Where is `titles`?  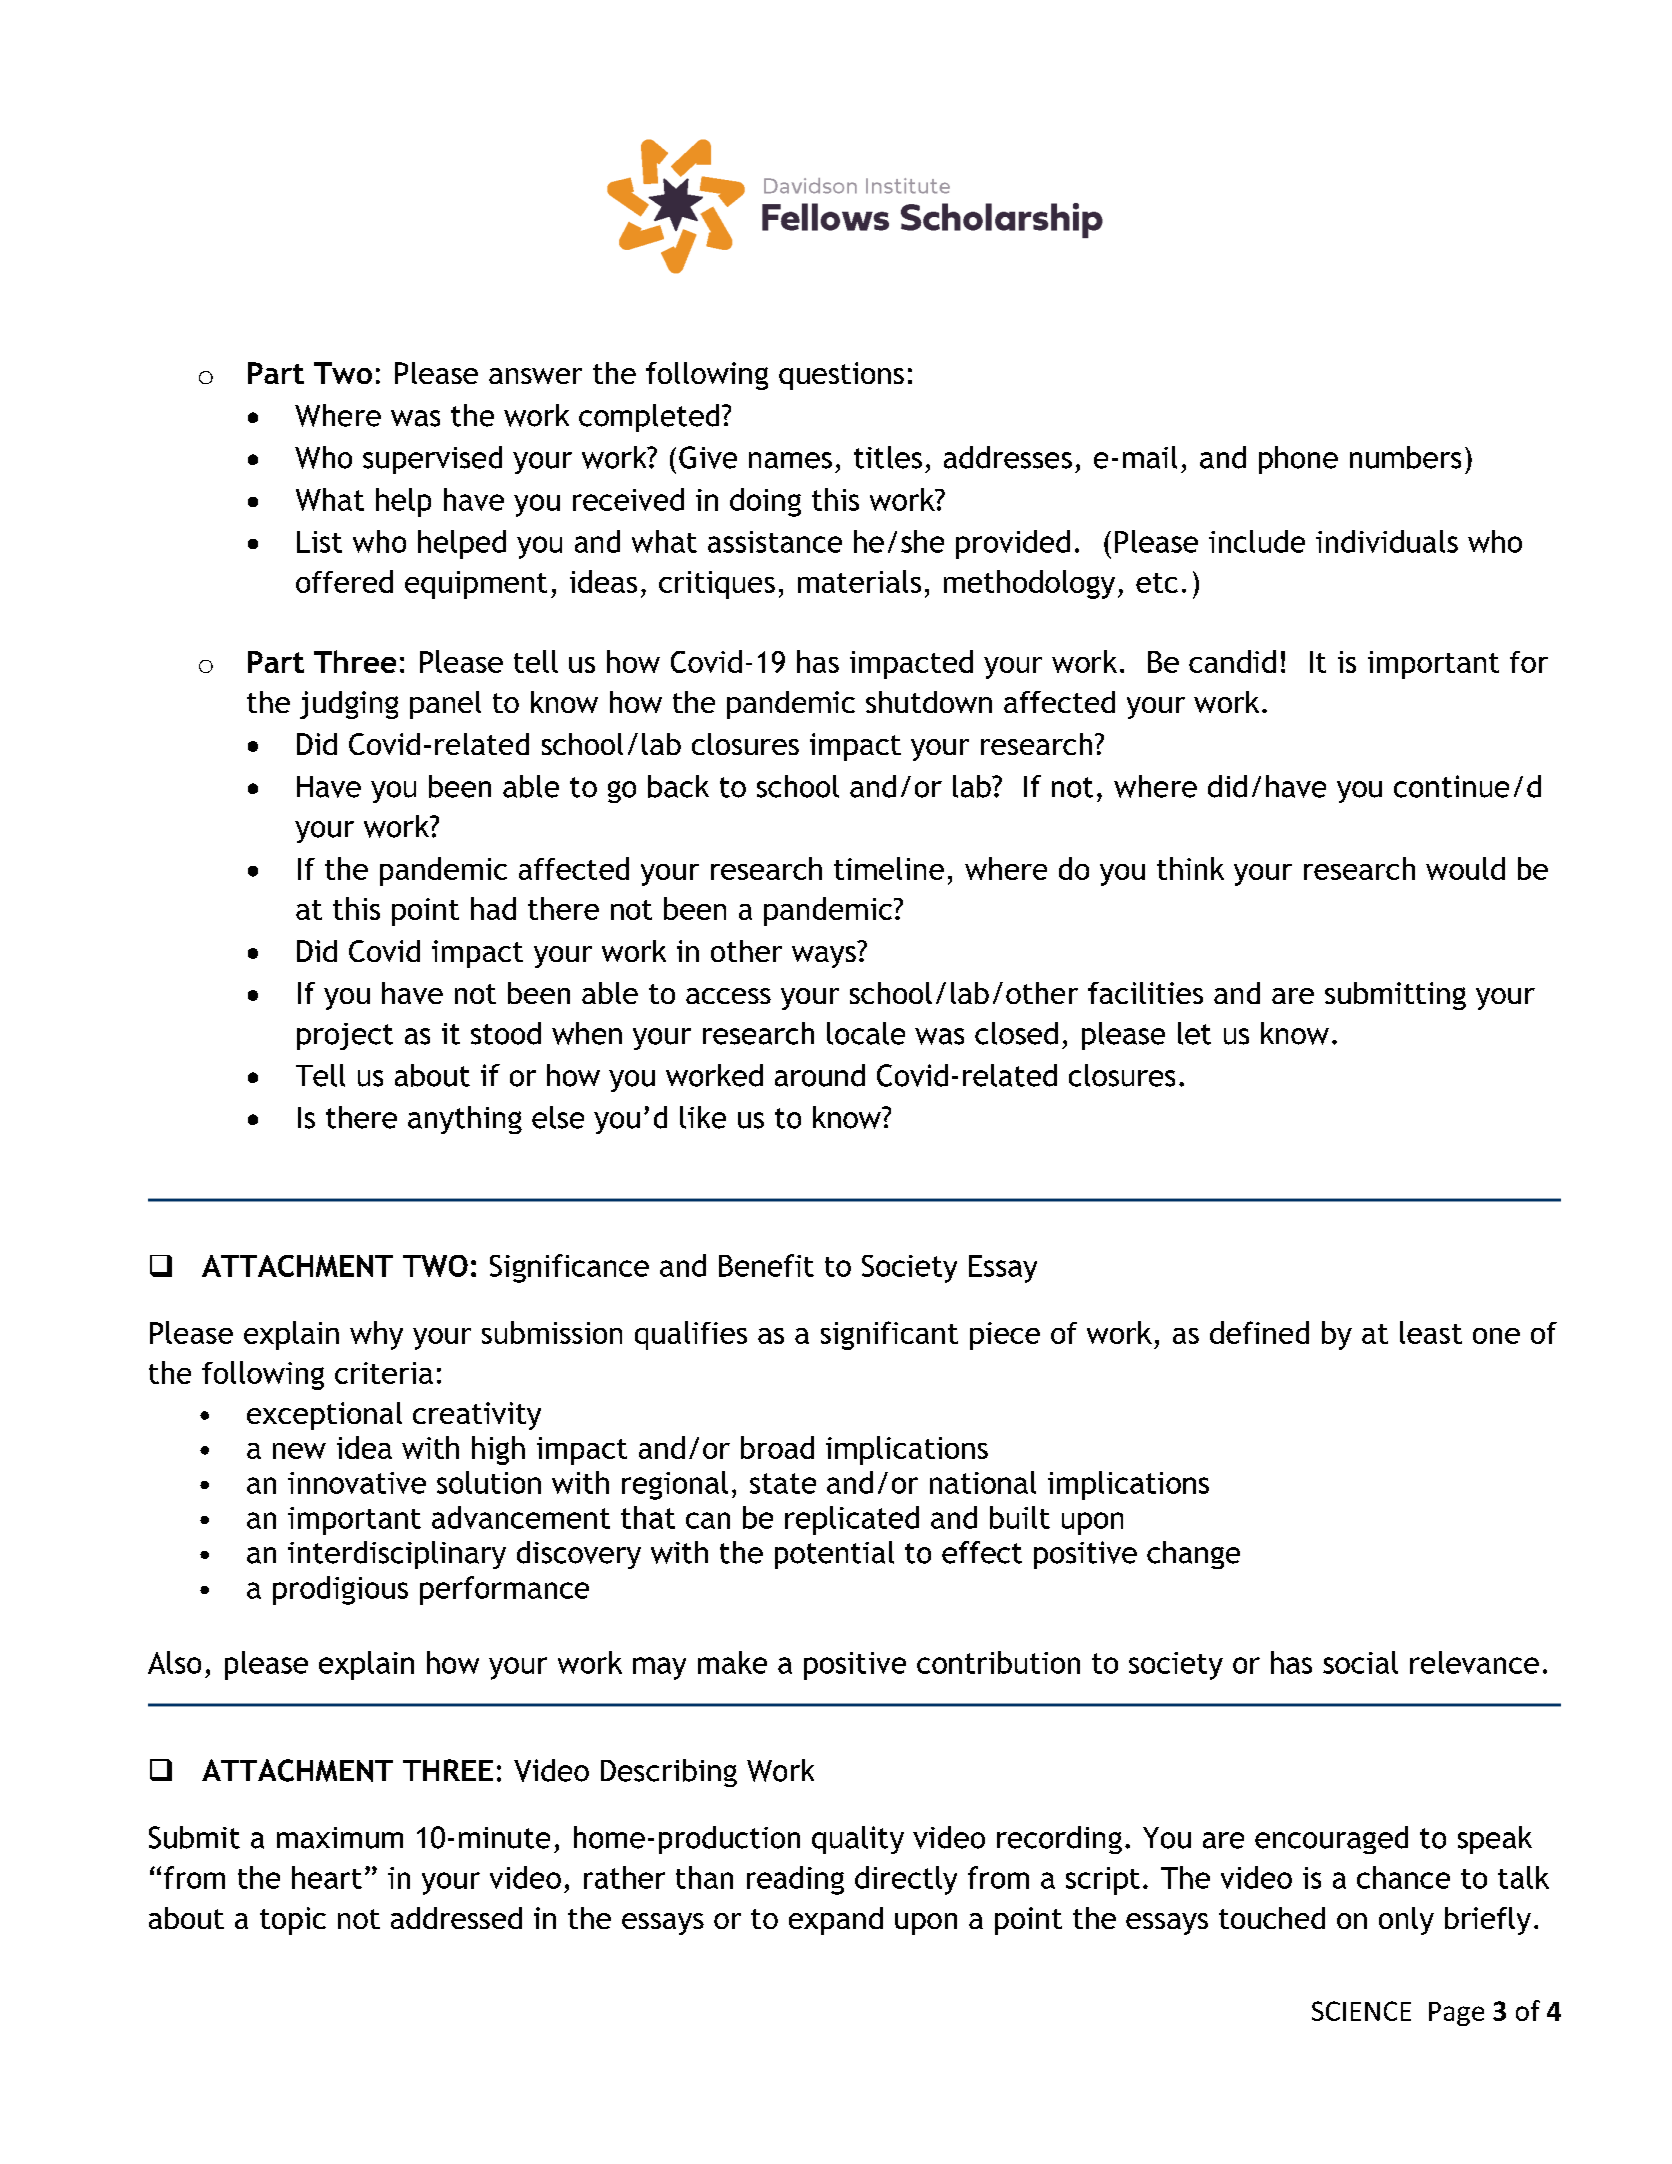 titles is located at coordinates (888, 457).
